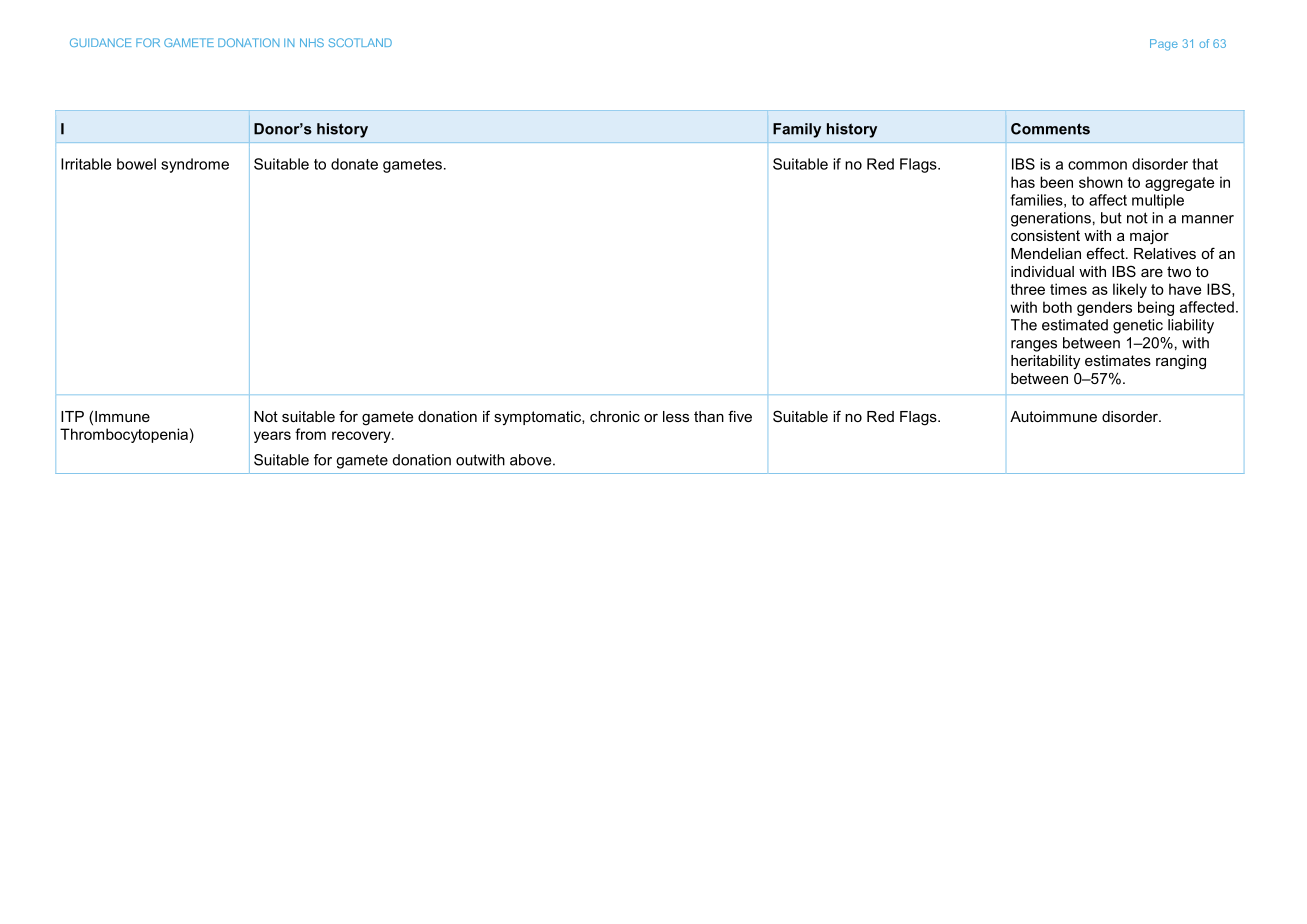 This screenshot has width=1307, height=924. Describe the element at coordinates (1164, 45) in the screenshot. I see `Page` at that location.
